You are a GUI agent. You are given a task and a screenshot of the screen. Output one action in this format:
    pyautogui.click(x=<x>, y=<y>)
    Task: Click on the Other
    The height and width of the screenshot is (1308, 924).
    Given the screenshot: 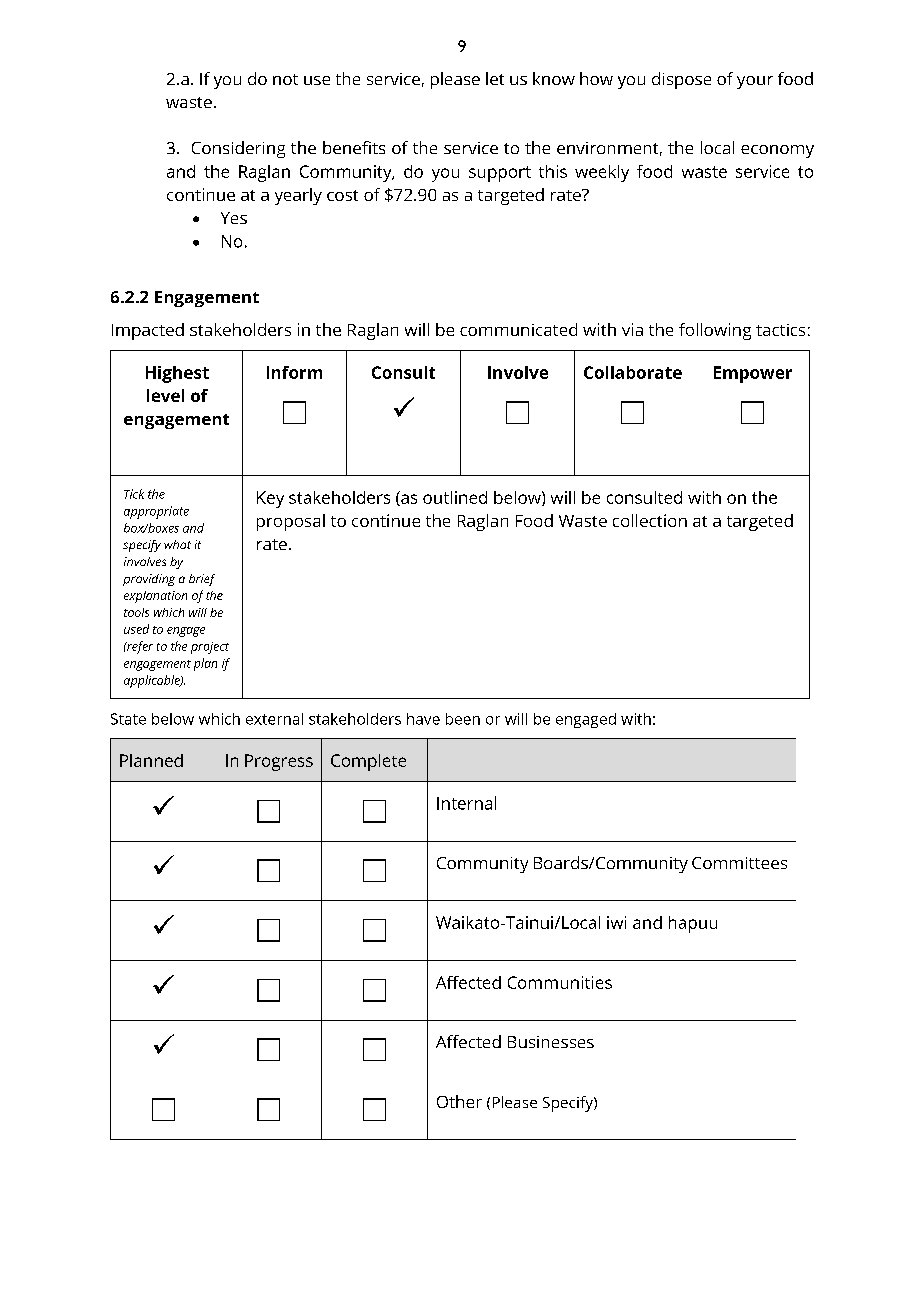 What is the action you would take?
    pyautogui.click(x=459, y=1101)
